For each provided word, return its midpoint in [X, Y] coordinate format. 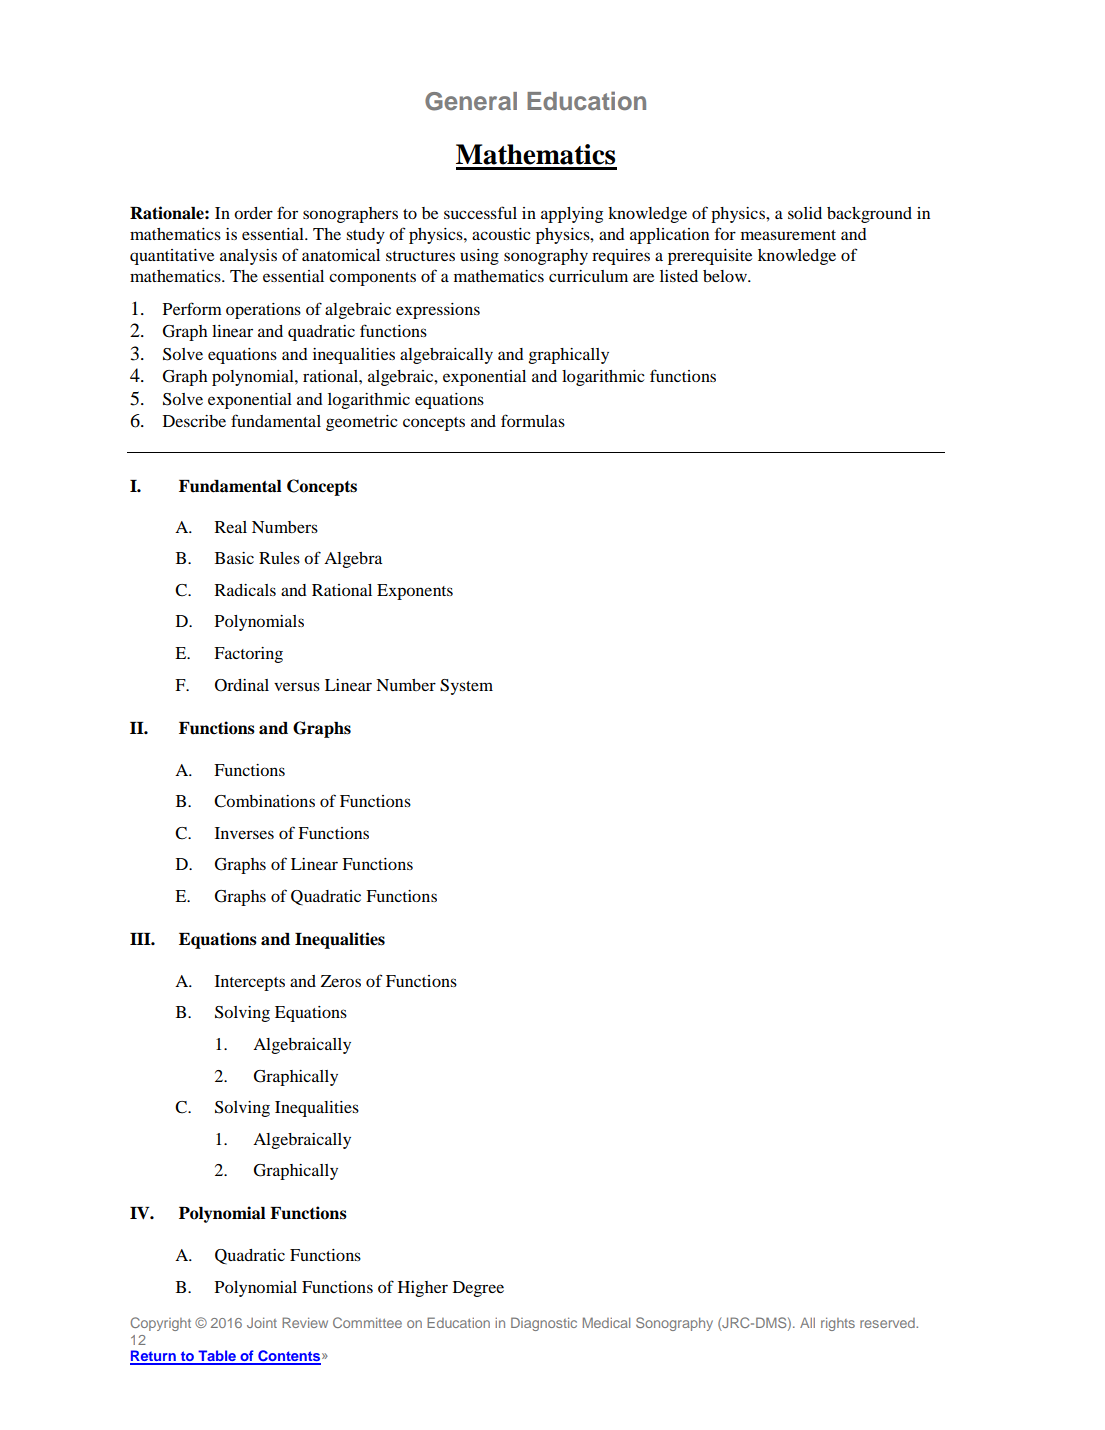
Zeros [341, 981]
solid [805, 213]
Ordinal [242, 685]
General [471, 101]
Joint [262, 1322]
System [466, 687]
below [726, 276]
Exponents [415, 592]
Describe [194, 421]
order [253, 213]
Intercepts [250, 983]
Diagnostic [544, 1324]
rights [838, 1324]
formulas [533, 420]
